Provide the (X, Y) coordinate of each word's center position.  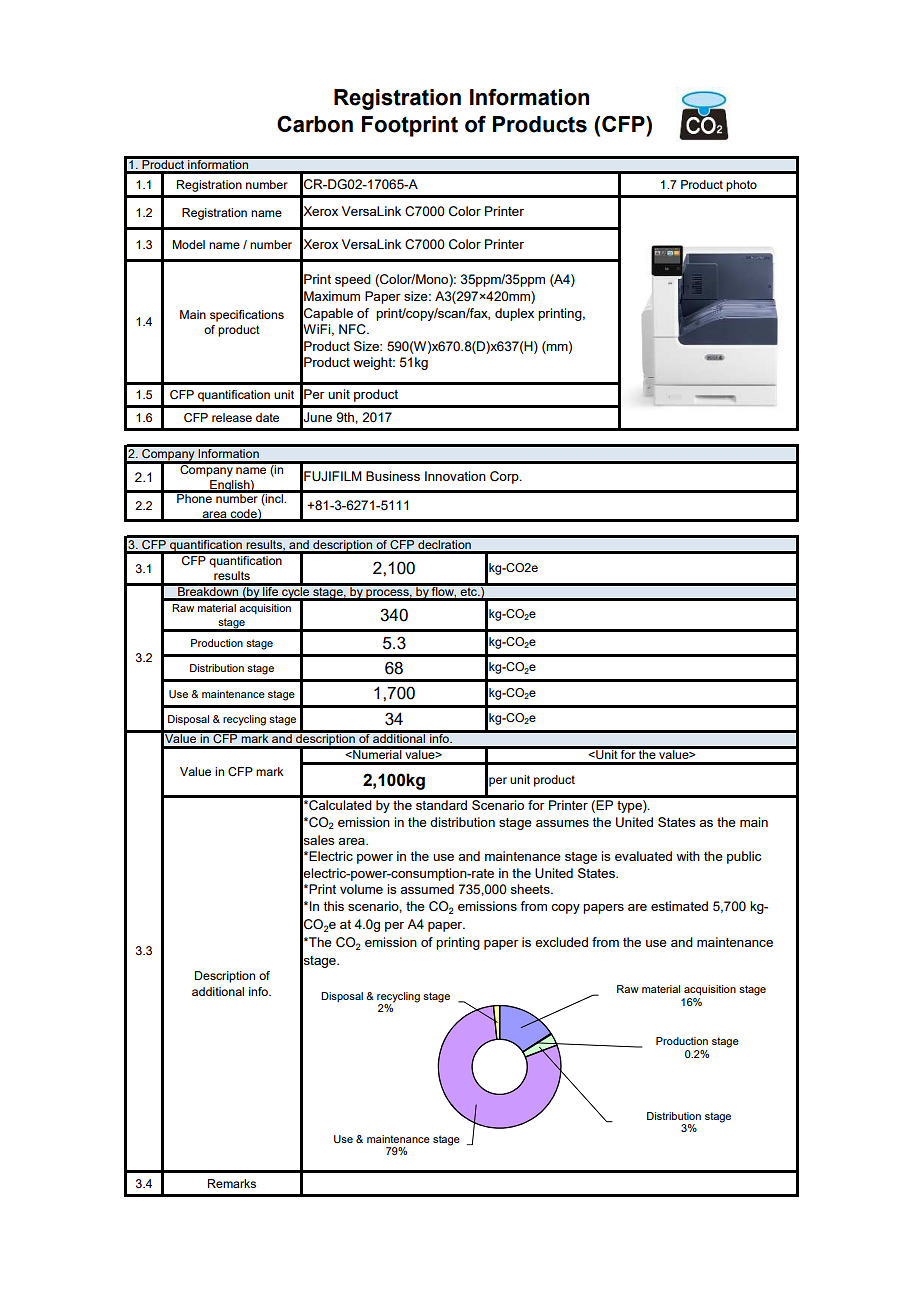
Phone (194, 497)
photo (741, 186)
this (334, 906)
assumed (427, 889)
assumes (562, 823)
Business (393, 476)
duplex (514, 314)
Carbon (315, 124)
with (688, 856)
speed (353, 280)
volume (361, 889)
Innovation (455, 476)
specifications (247, 316)
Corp (505, 477)
